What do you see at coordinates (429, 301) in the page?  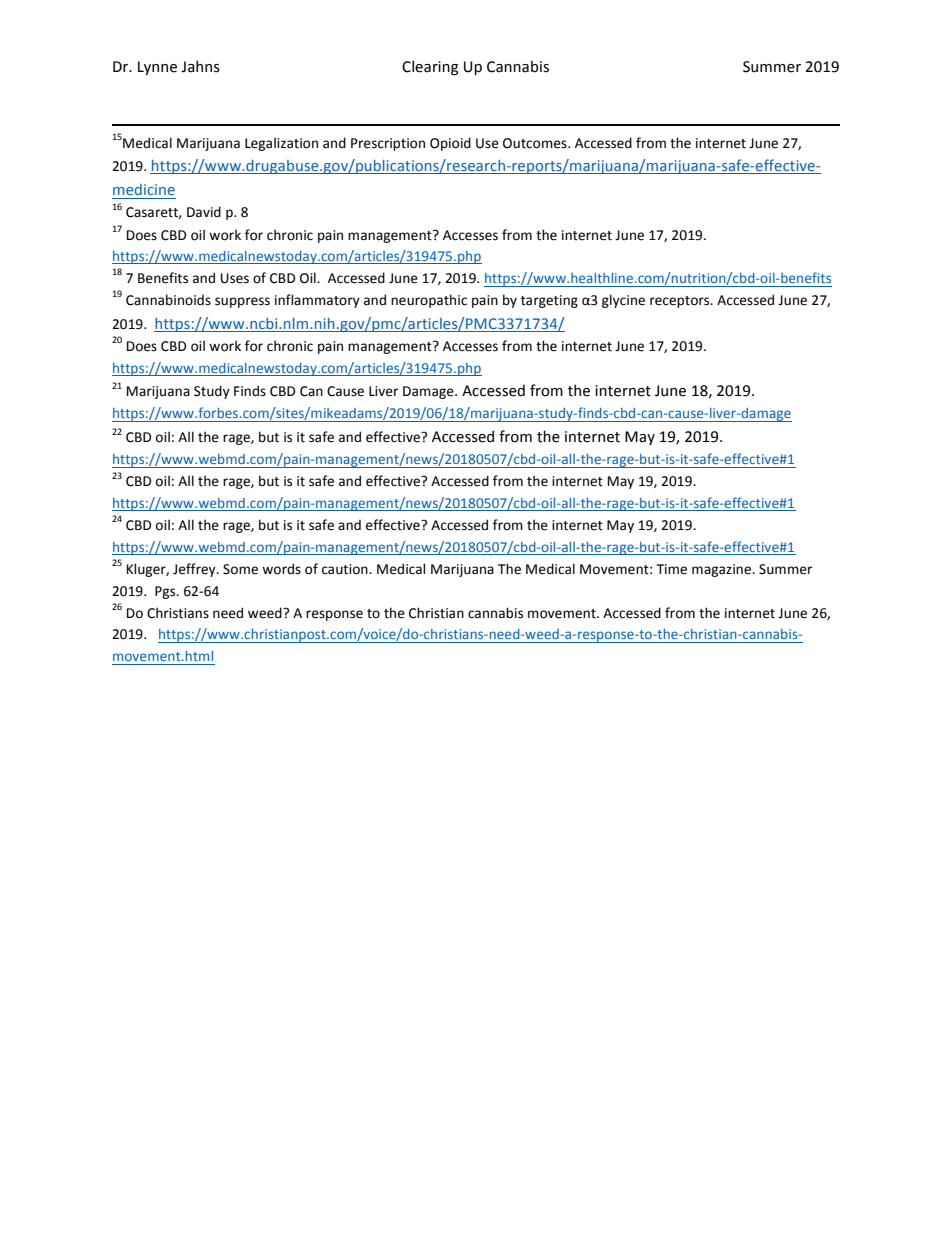 I see `neuropathic` at bounding box center [429, 301].
